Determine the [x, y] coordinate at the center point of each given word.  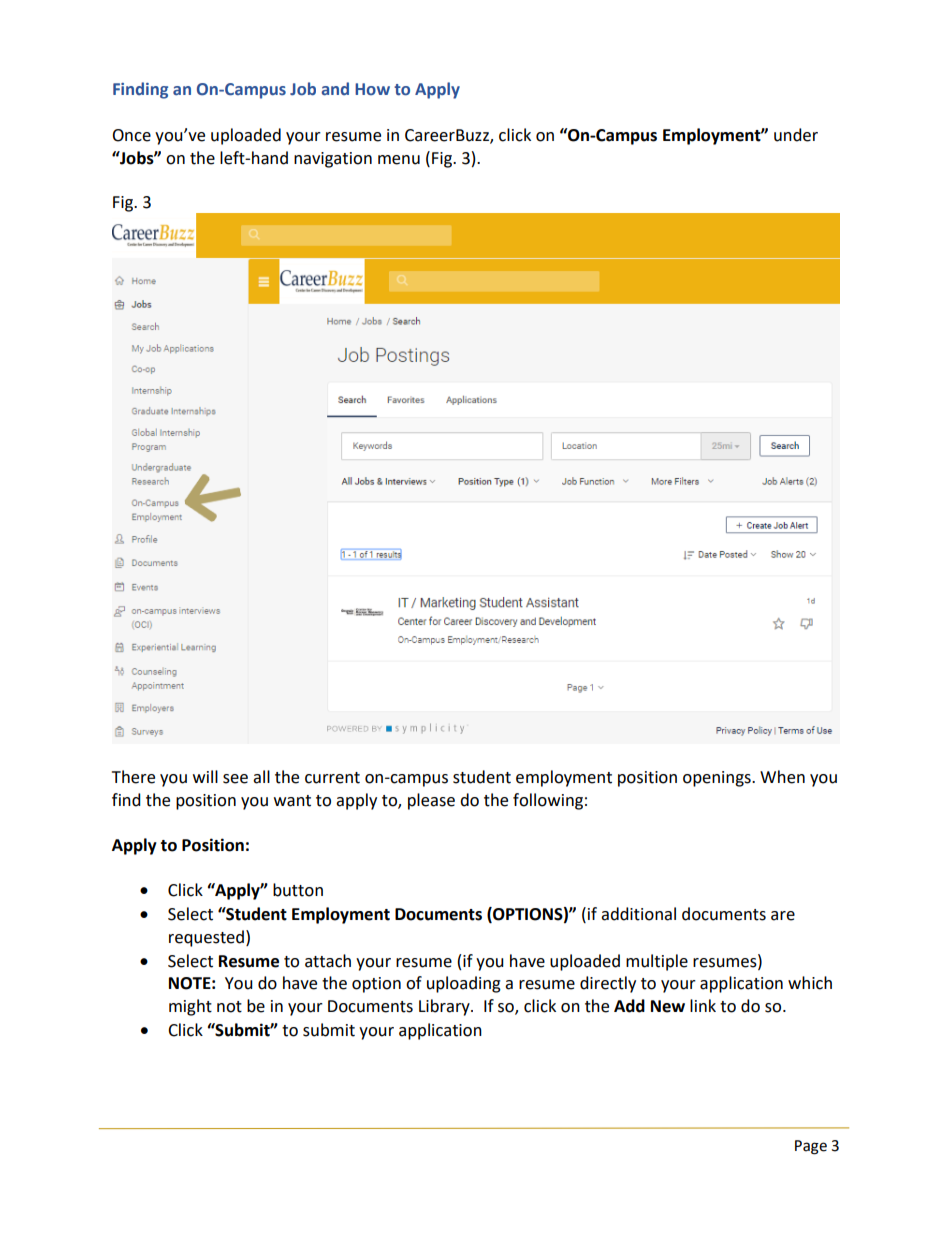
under [796, 135]
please [431, 801]
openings [718, 779]
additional [638, 914]
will [205, 776]
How [372, 89]
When [782, 777]
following [548, 801]
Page [811, 1147]
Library [445, 1007]
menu [399, 160]
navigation [333, 160]
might [190, 1007]
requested [208, 938]
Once [131, 135]
